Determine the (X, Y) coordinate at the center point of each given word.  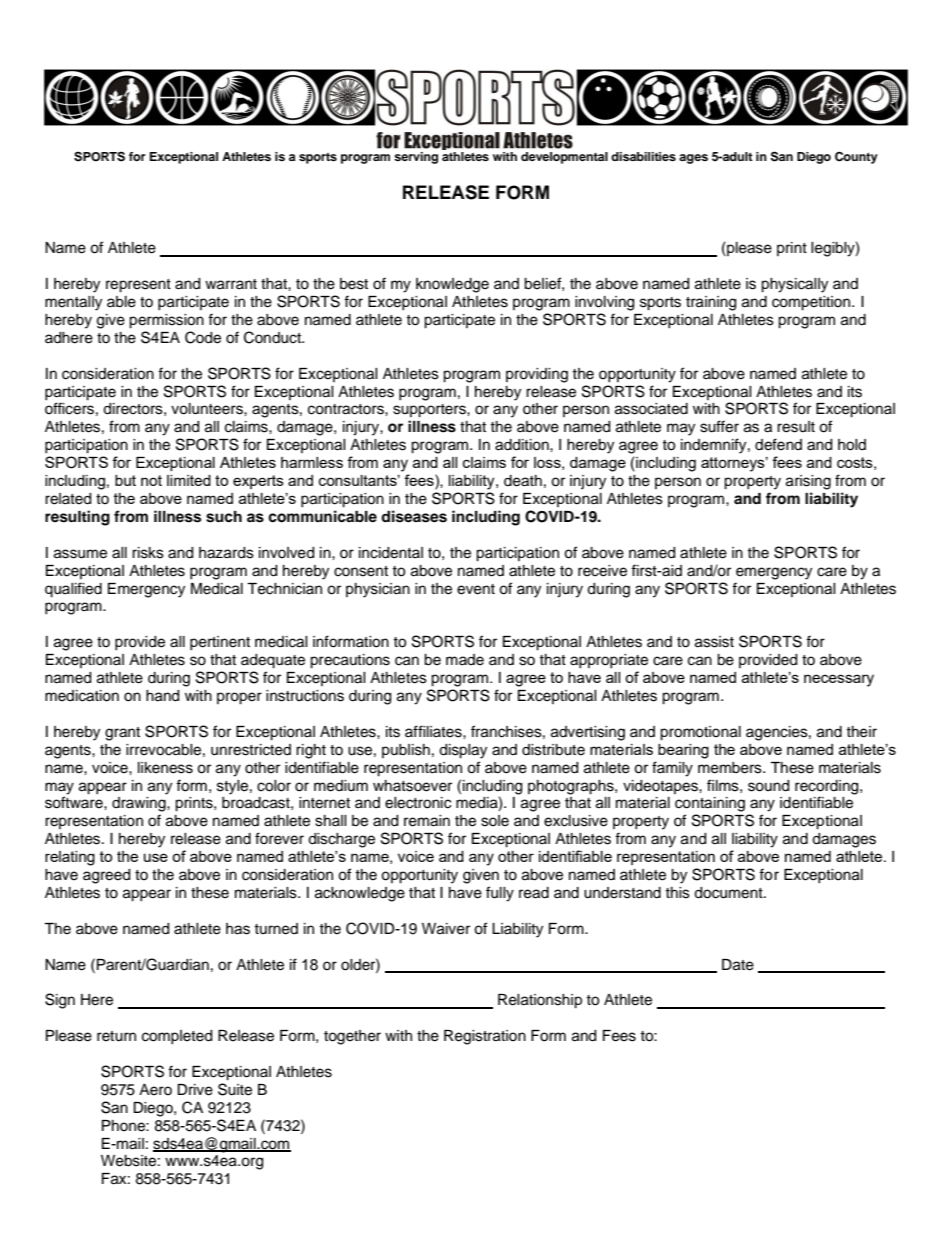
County (856, 158)
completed (177, 1037)
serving (416, 158)
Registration (485, 1037)
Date (738, 965)
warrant (231, 284)
